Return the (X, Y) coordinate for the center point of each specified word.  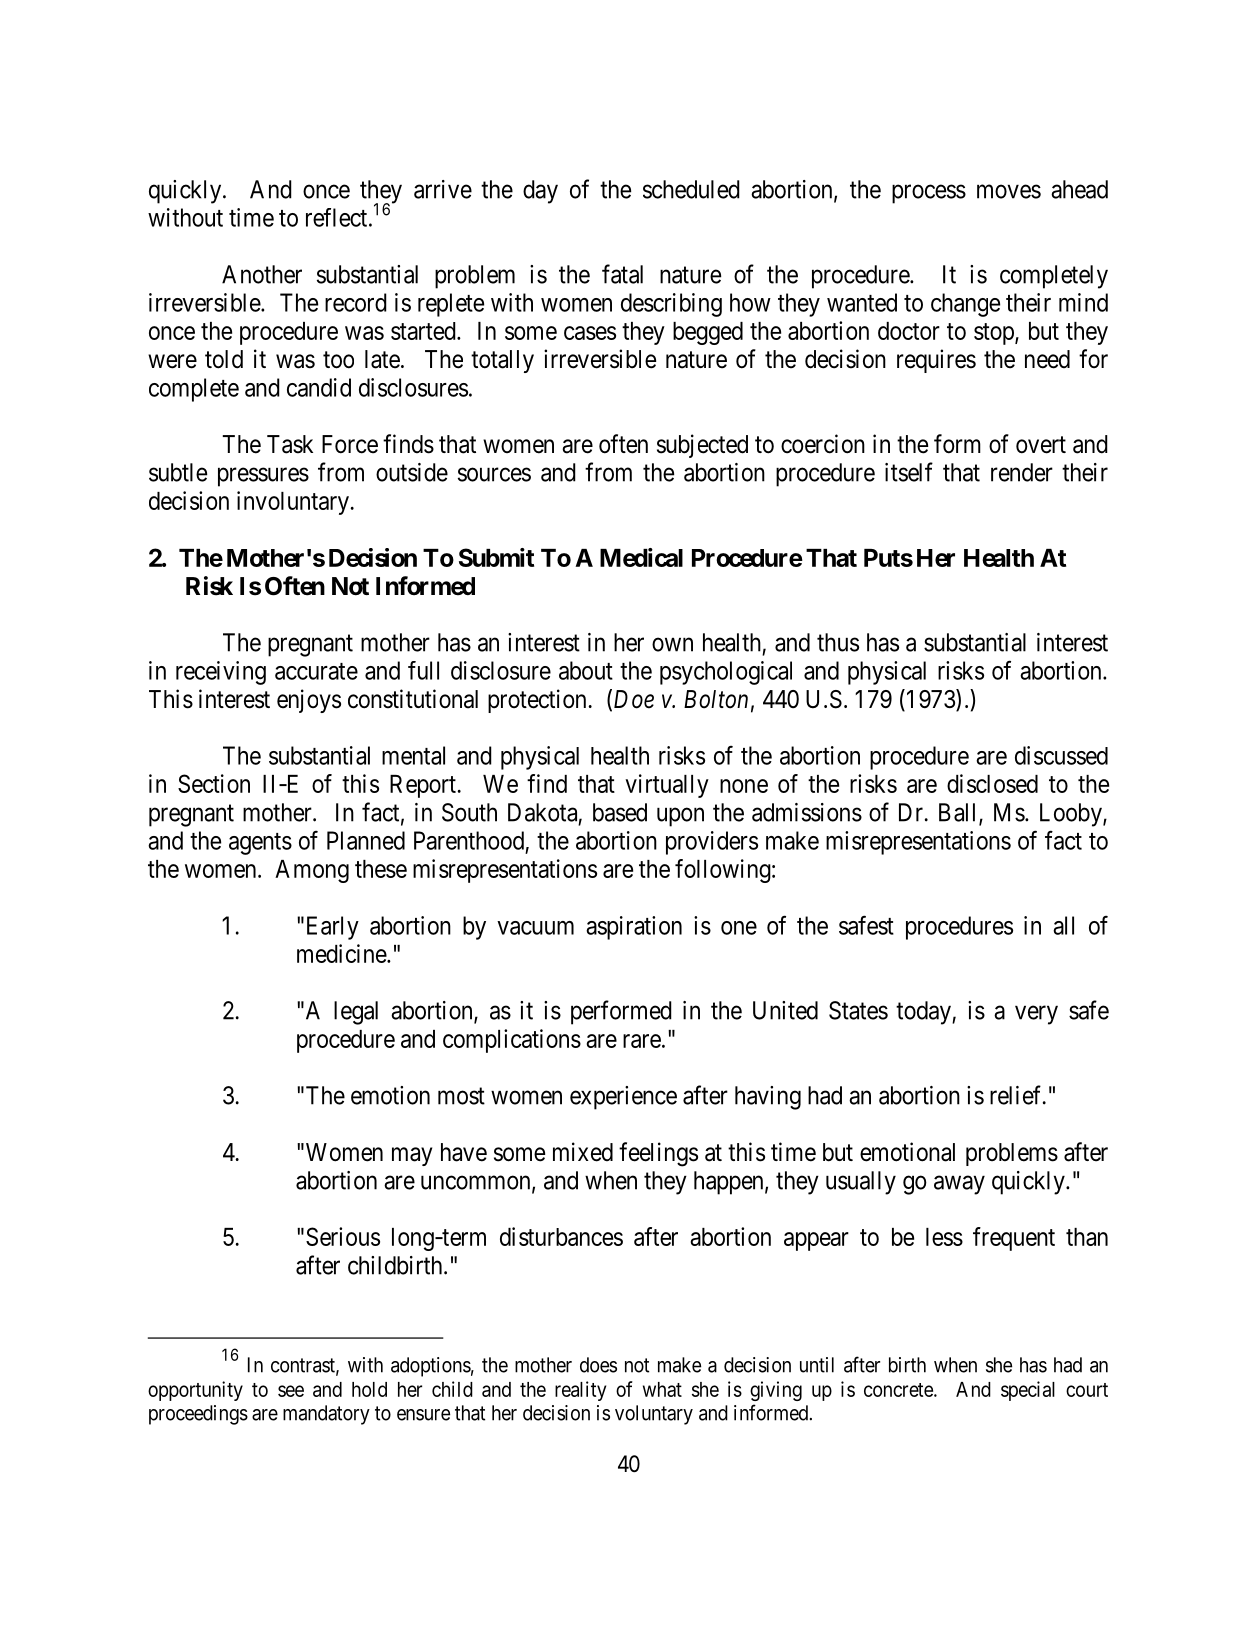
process (929, 194)
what (662, 1389)
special (1028, 1391)
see (291, 1391)
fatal (622, 274)
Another (262, 274)
